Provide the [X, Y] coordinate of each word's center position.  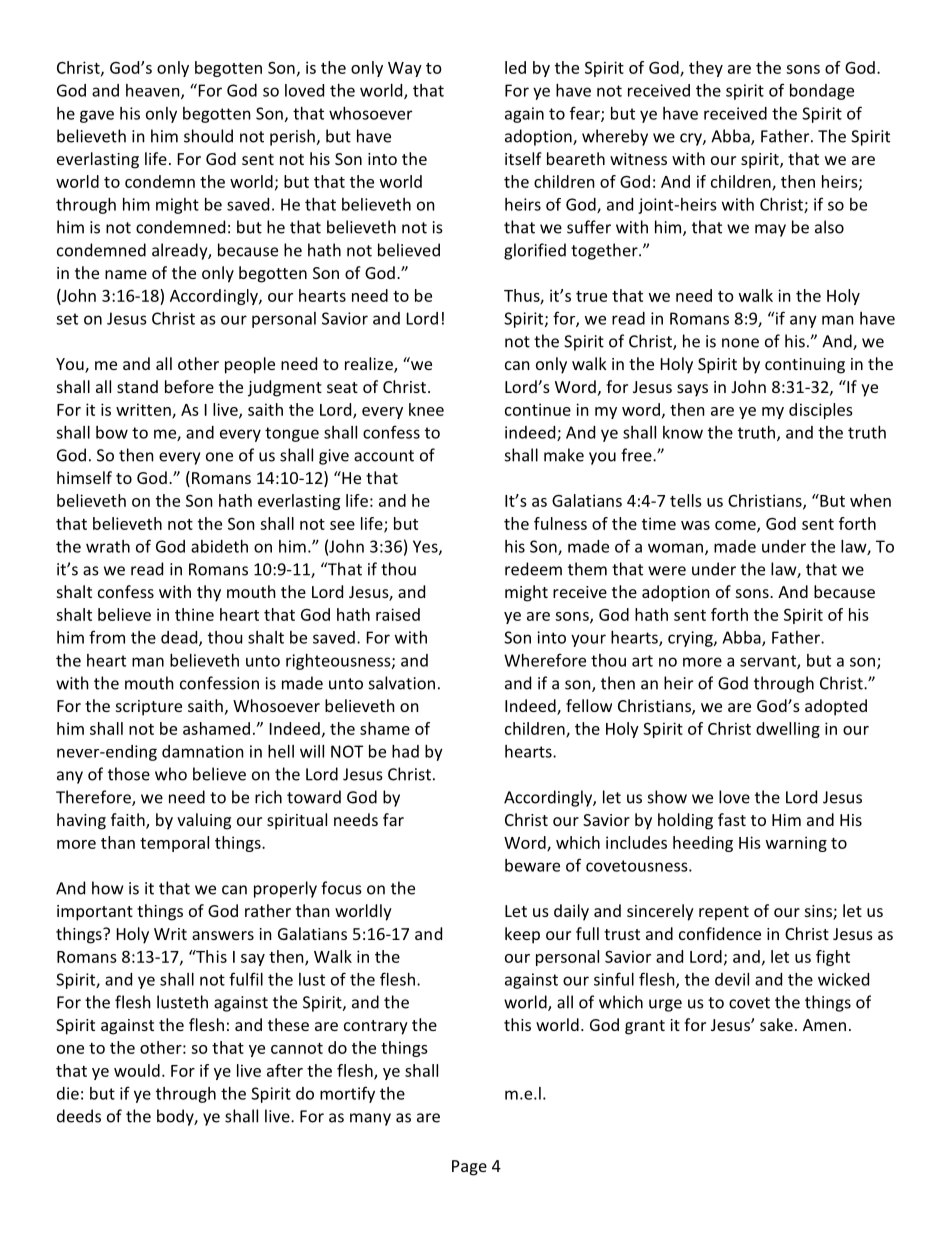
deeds [79, 1116]
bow [112, 432]
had [405, 751]
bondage [822, 92]
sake [776, 1024]
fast [732, 819]
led [515, 67]
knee [426, 409]
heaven [154, 91]
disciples [821, 411]
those [129, 774]
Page [469, 1168]
